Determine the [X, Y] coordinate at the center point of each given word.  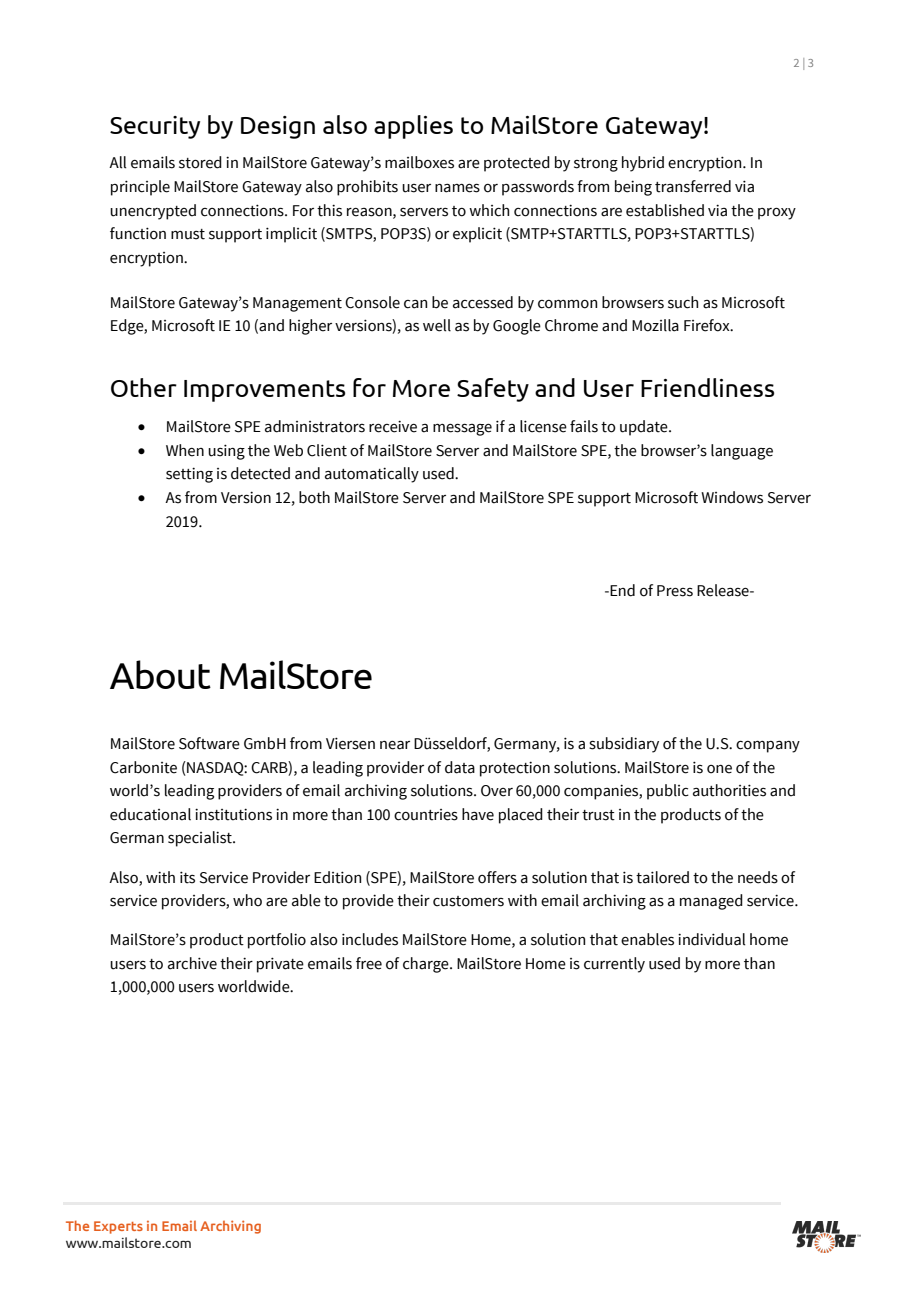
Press [675, 591]
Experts [118, 1227]
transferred [693, 186]
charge [427, 965]
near [395, 745]
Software [209, 743]
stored [200, 162]
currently [614, 965]
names [457, 188]
